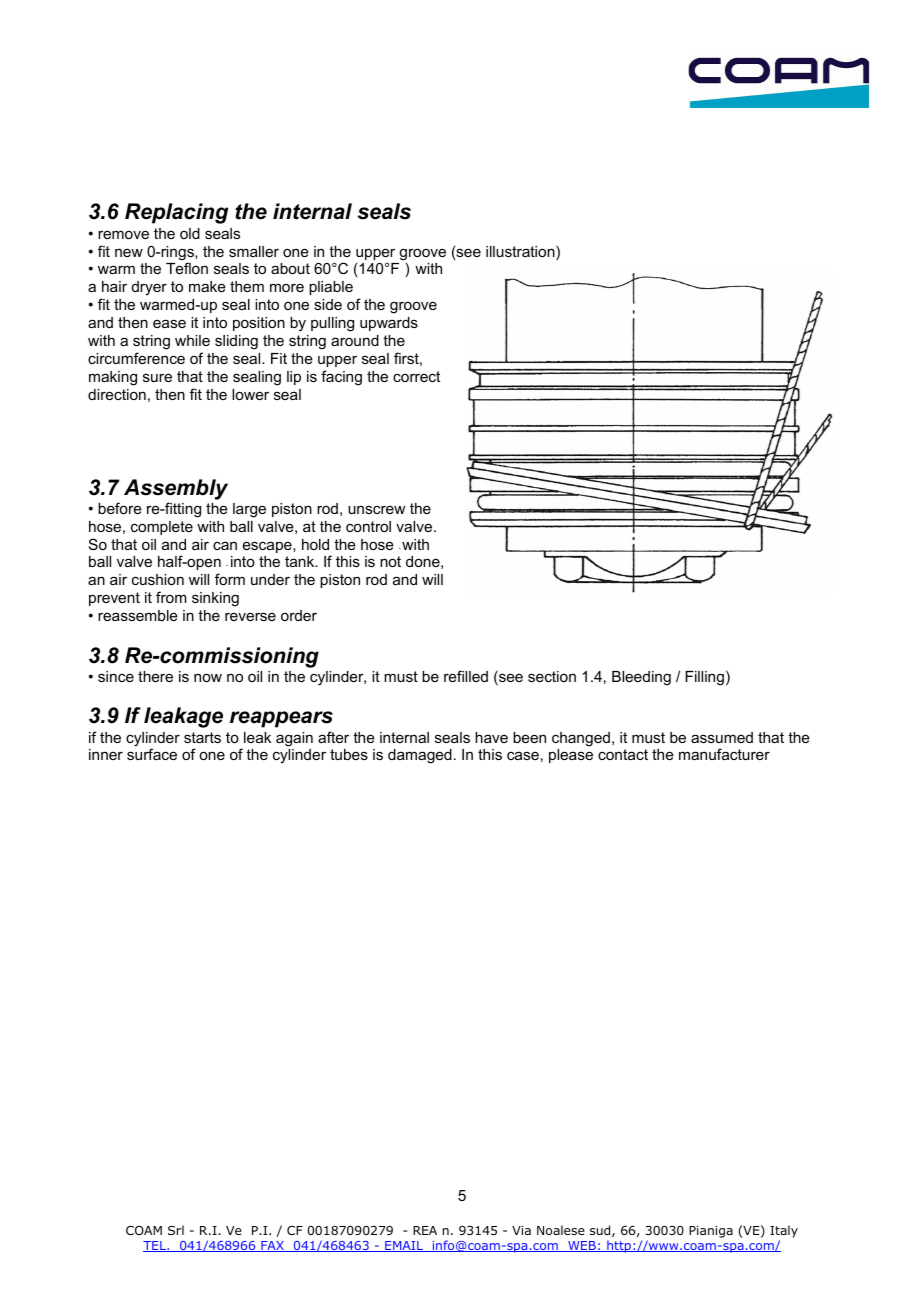  I want to click on Assembly, so click(176, 489).
